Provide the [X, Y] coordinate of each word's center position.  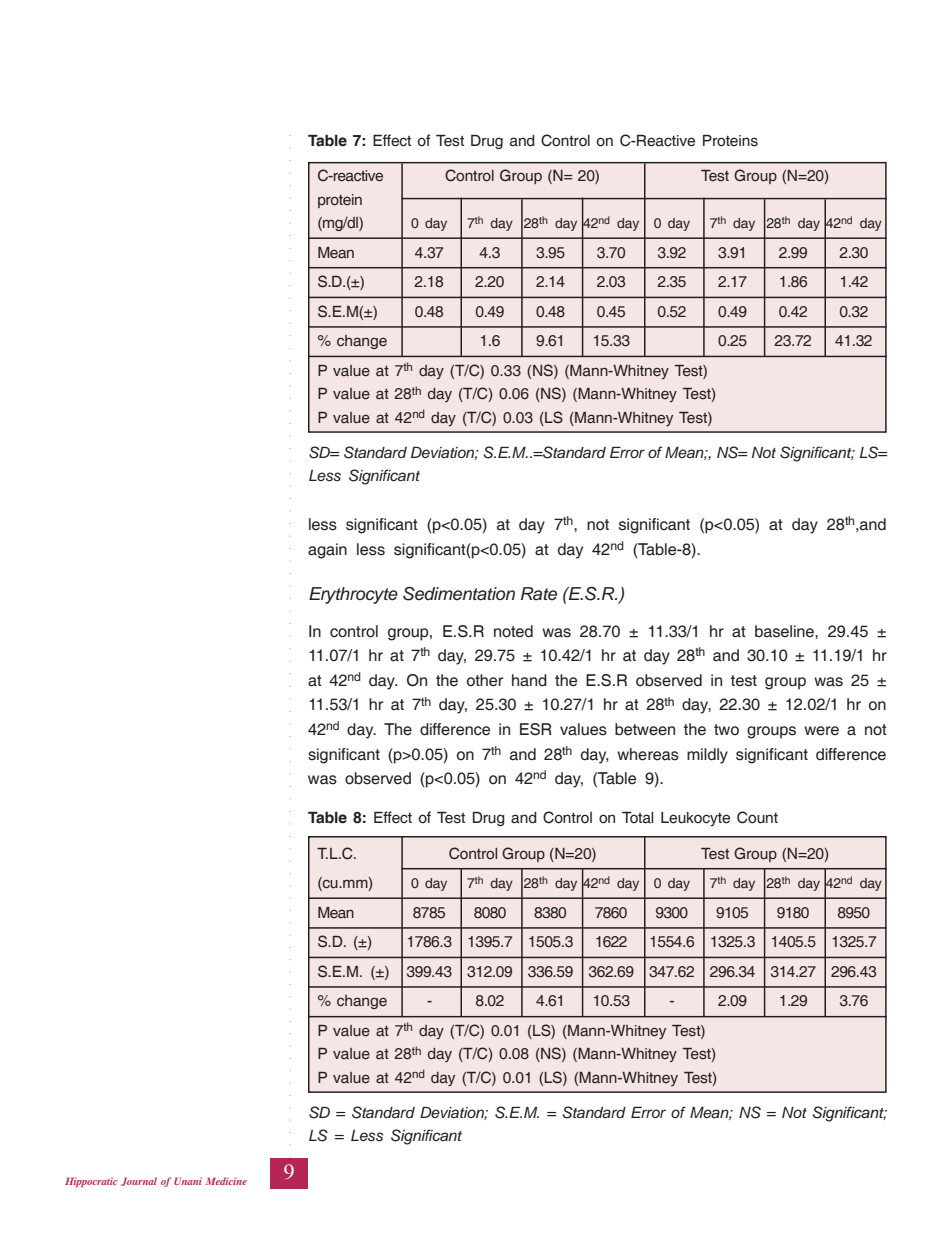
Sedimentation [459, 594]
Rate [539, 594]
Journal [139, 1181]
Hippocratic [91, 1182]
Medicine [226, 1181]
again [327, 551]
